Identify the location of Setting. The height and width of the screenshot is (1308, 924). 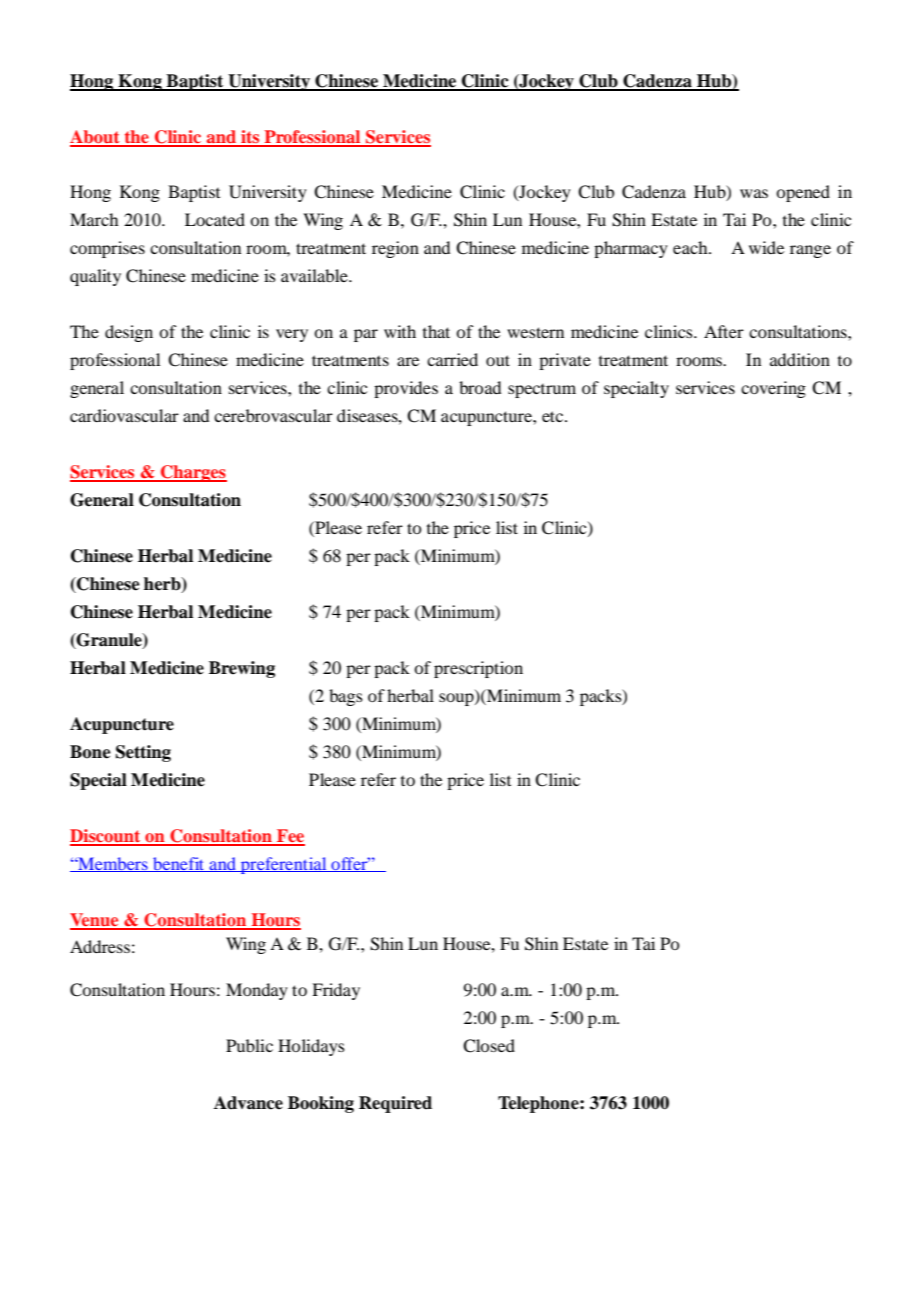
(143, 753).
